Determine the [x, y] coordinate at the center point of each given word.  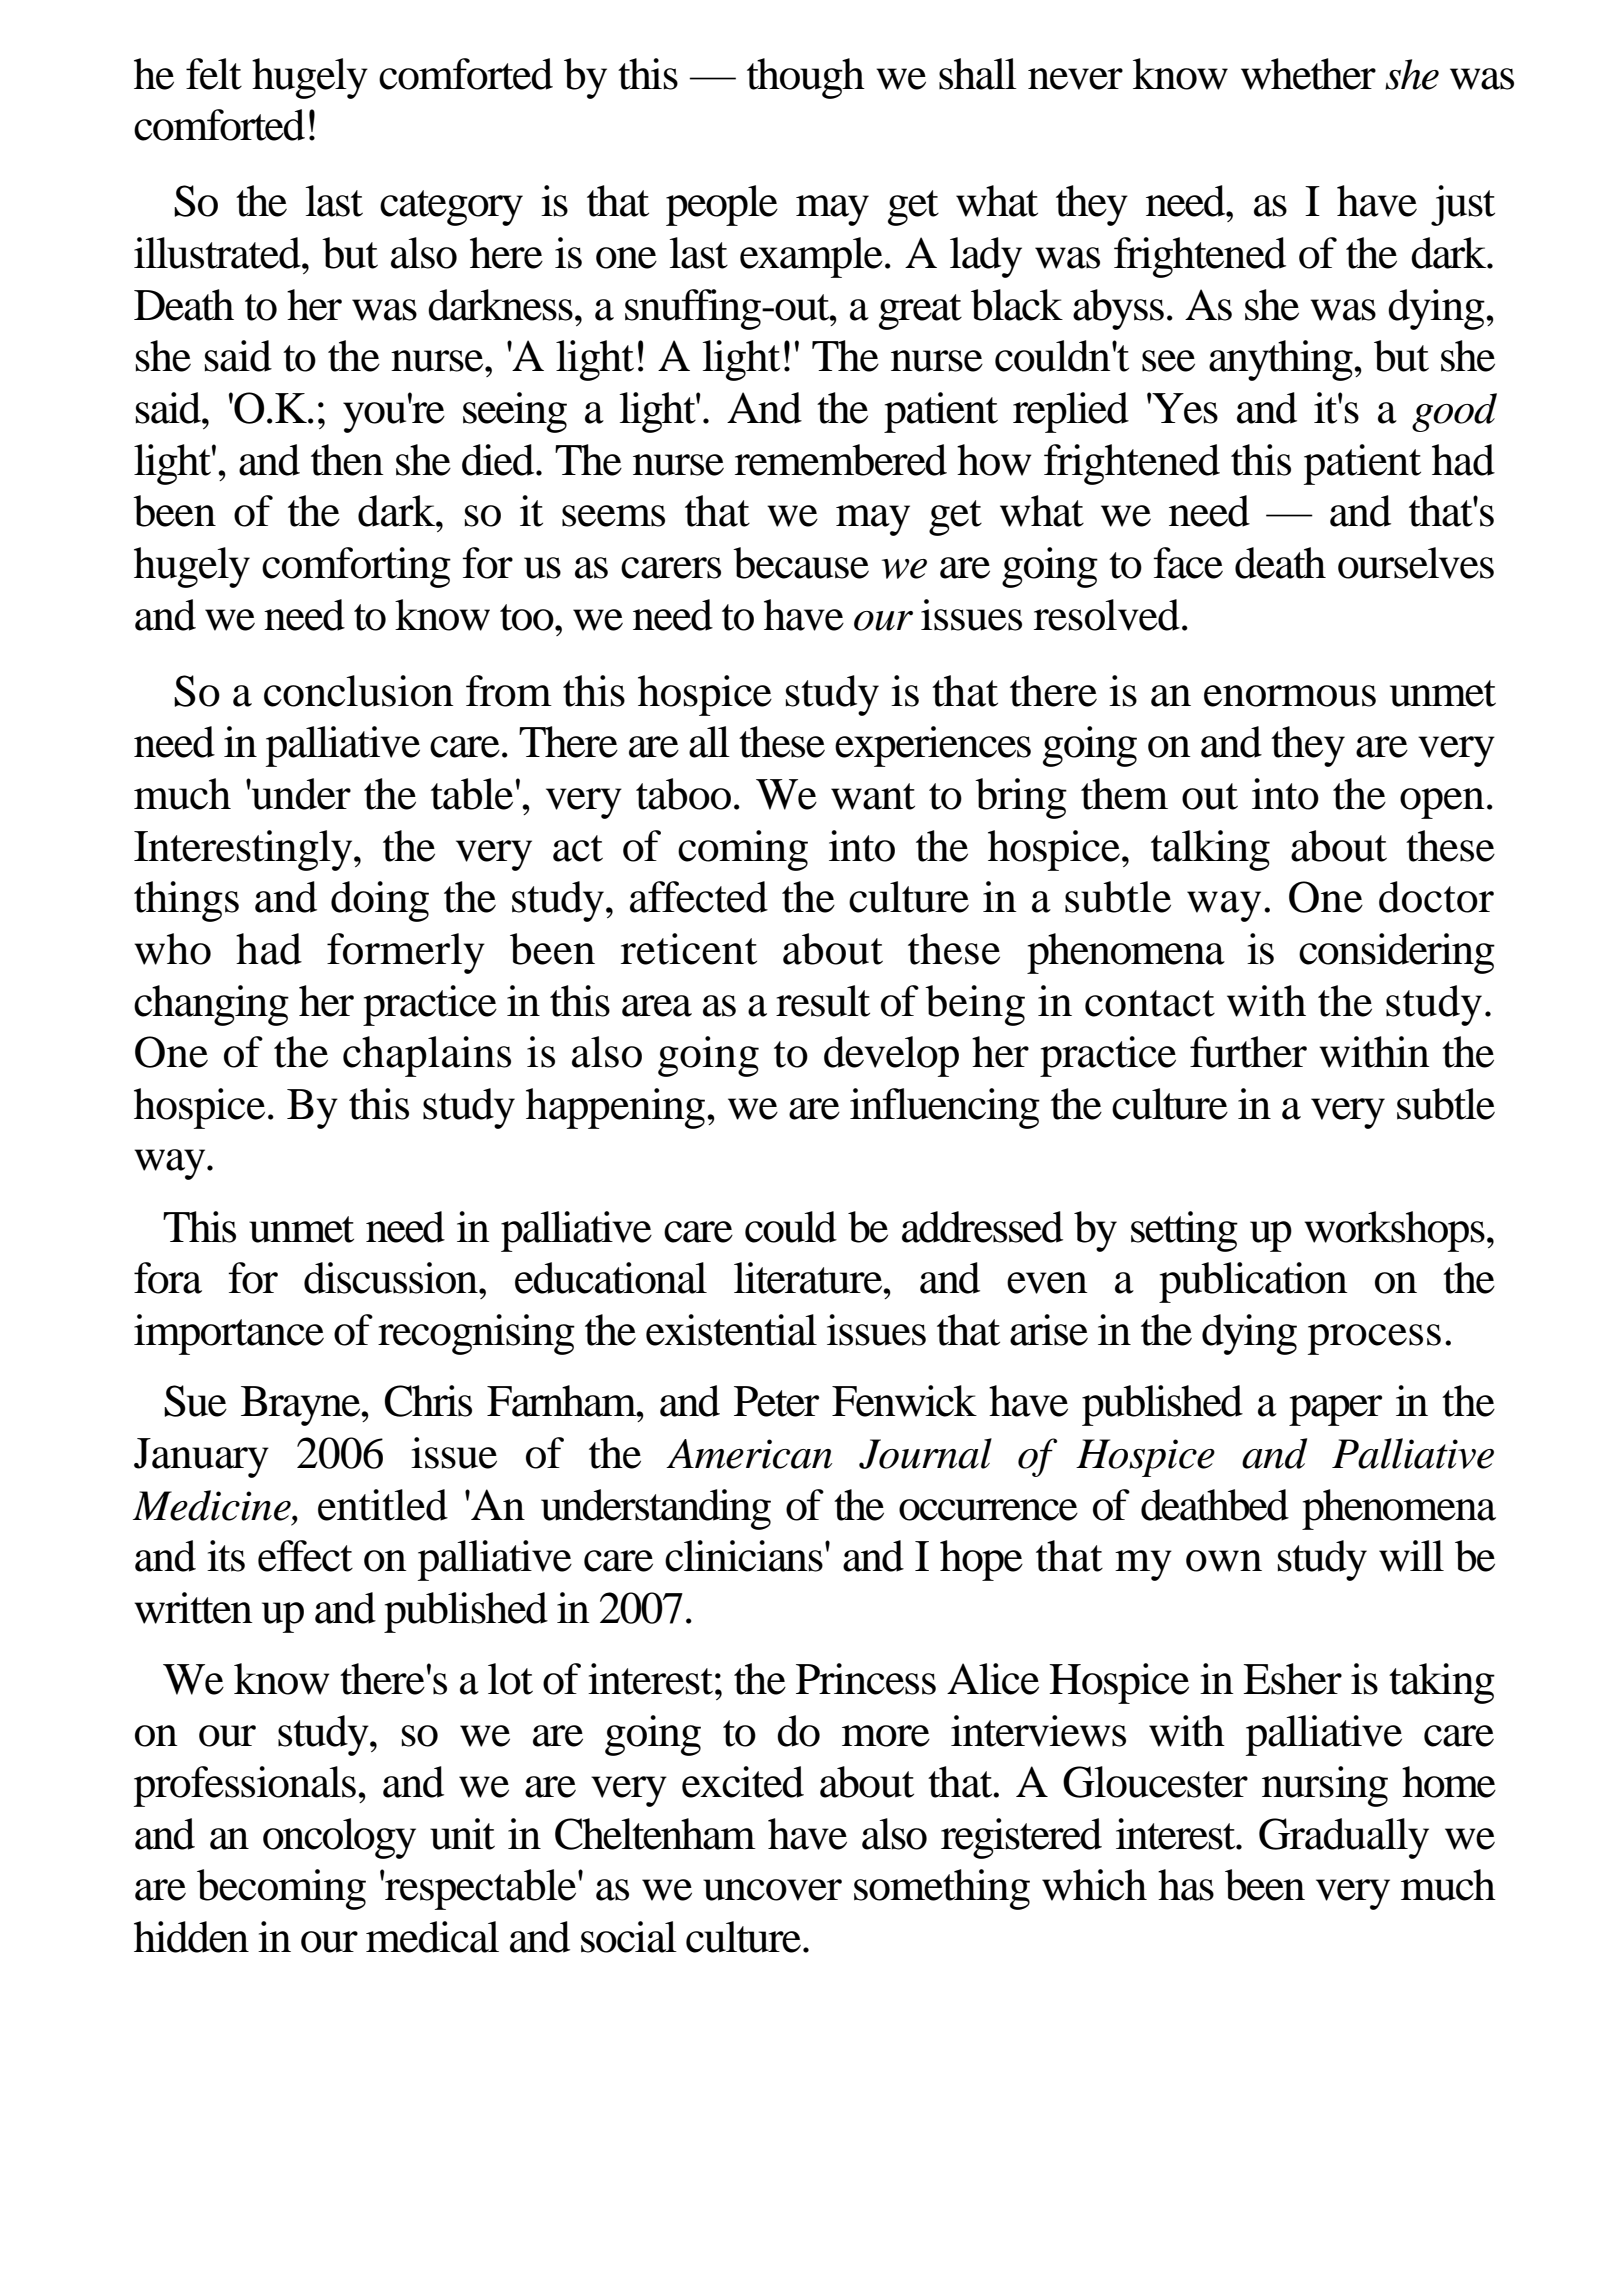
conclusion [359, 691]
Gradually [1344, 1838]
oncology [339, 1838]
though [806, 78]
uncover [772, 1890]
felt [214, 74]
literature [809, 1278]
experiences [933, 746]
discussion [392, 1278]
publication [1253, 1282]
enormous [1290, 696]
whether [1308, 74]
